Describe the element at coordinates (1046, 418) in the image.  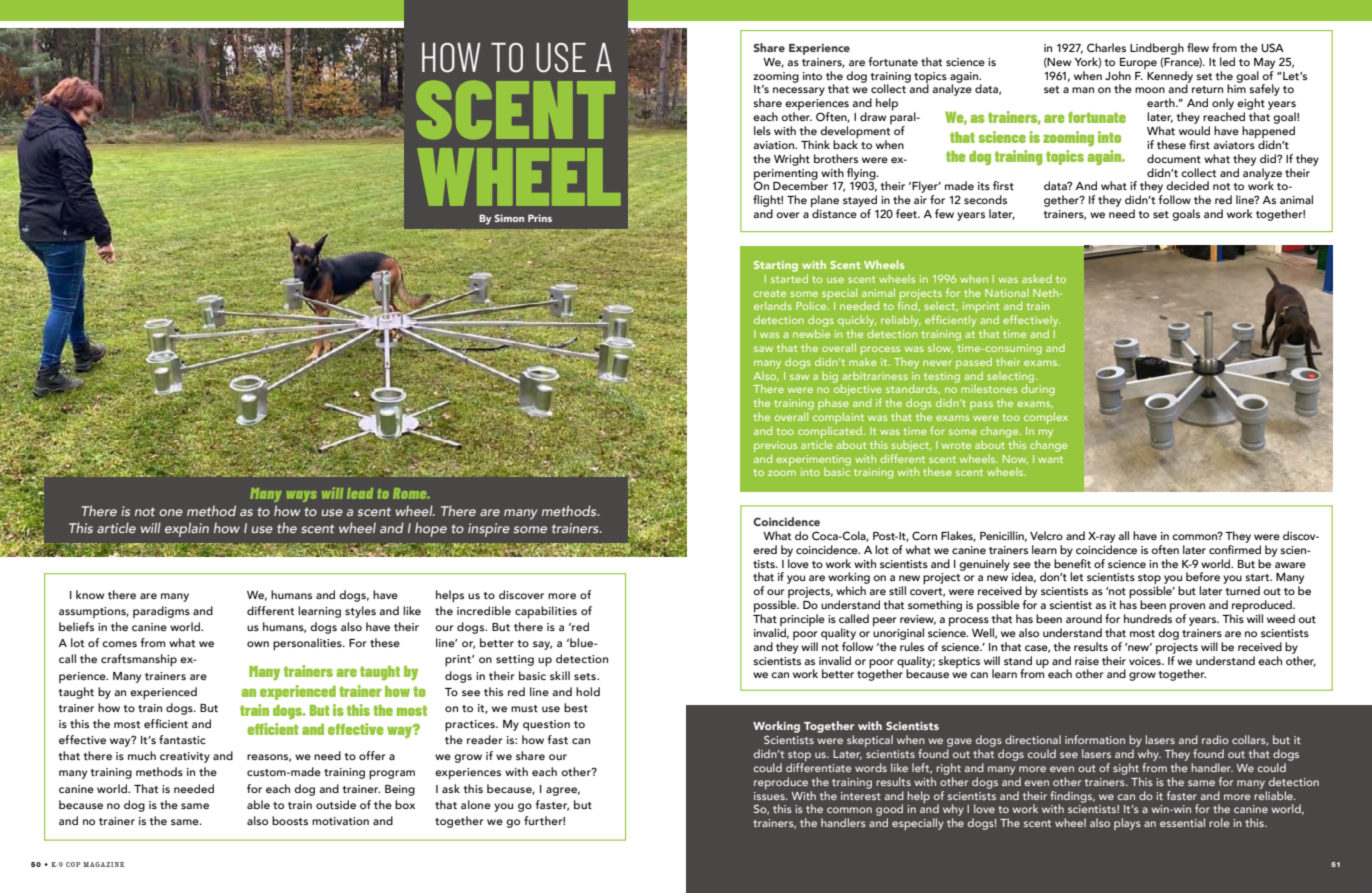
I see `complex` at that location.
